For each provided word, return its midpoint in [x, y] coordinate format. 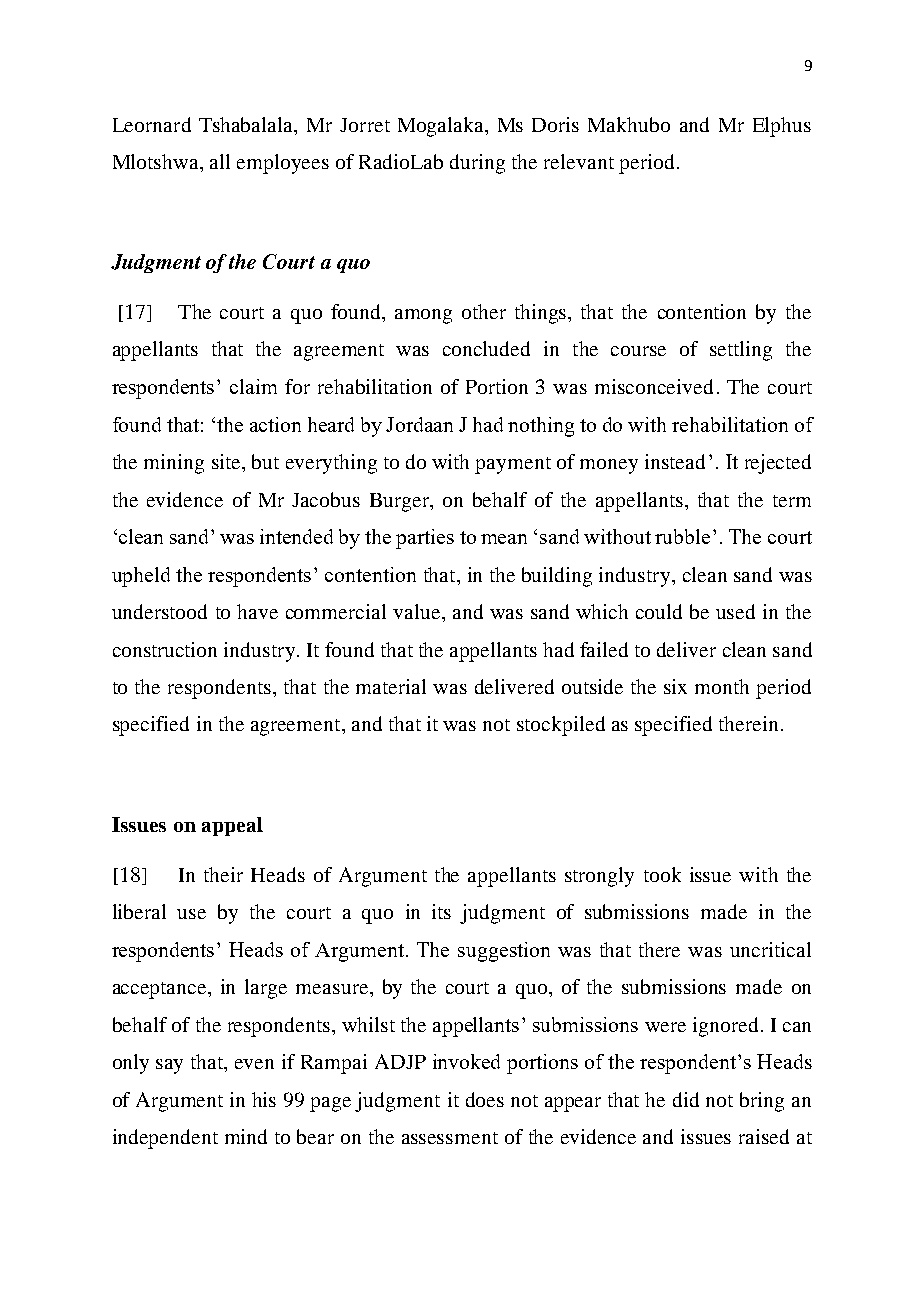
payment [513, 465]
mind [246, 1136]
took [662, 874]
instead [675, 461]
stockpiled [561, 726]
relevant [579, 161]
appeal [232, 826]
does [485, 1099]
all [220, 161]
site [227, 461]
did [686, 1099]
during [477, 164]
